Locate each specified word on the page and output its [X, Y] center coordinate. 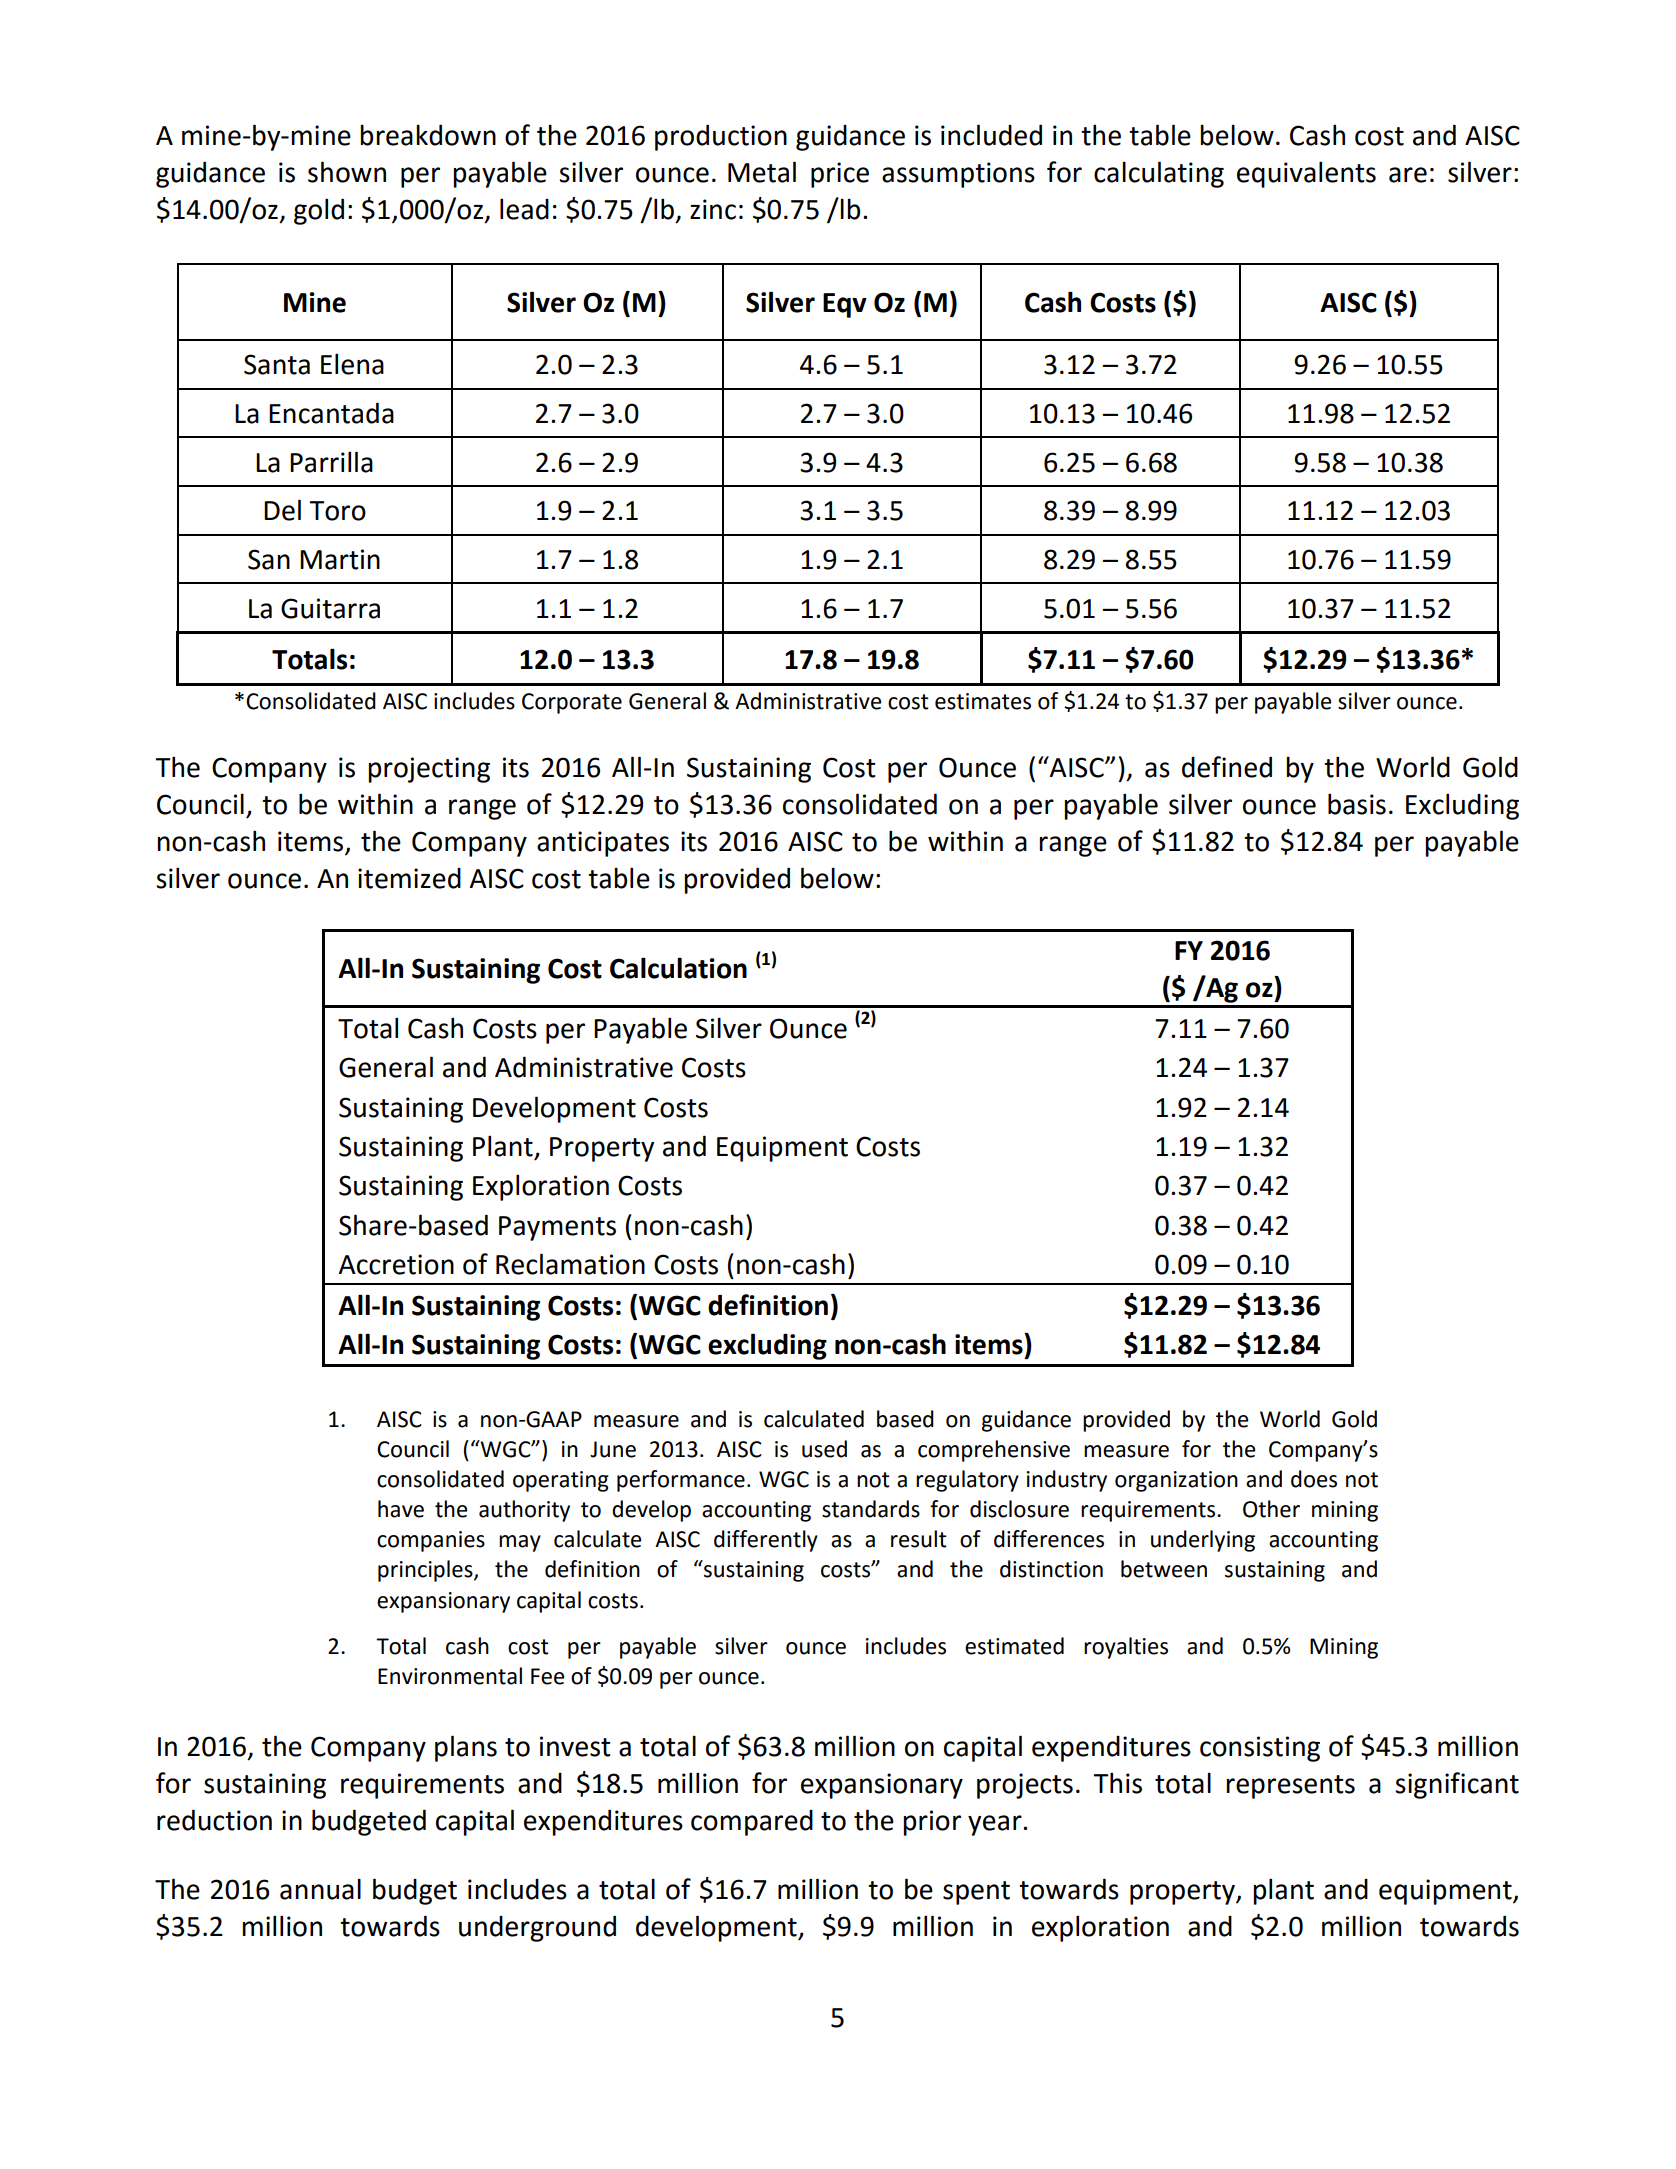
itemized [409, 878]
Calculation [678, 968]
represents [1290, 1787]
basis [1357, 804]
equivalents [1306, 174]
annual [320, 1889]
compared [752, 1823]
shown [347, 172]
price [840, 175]
